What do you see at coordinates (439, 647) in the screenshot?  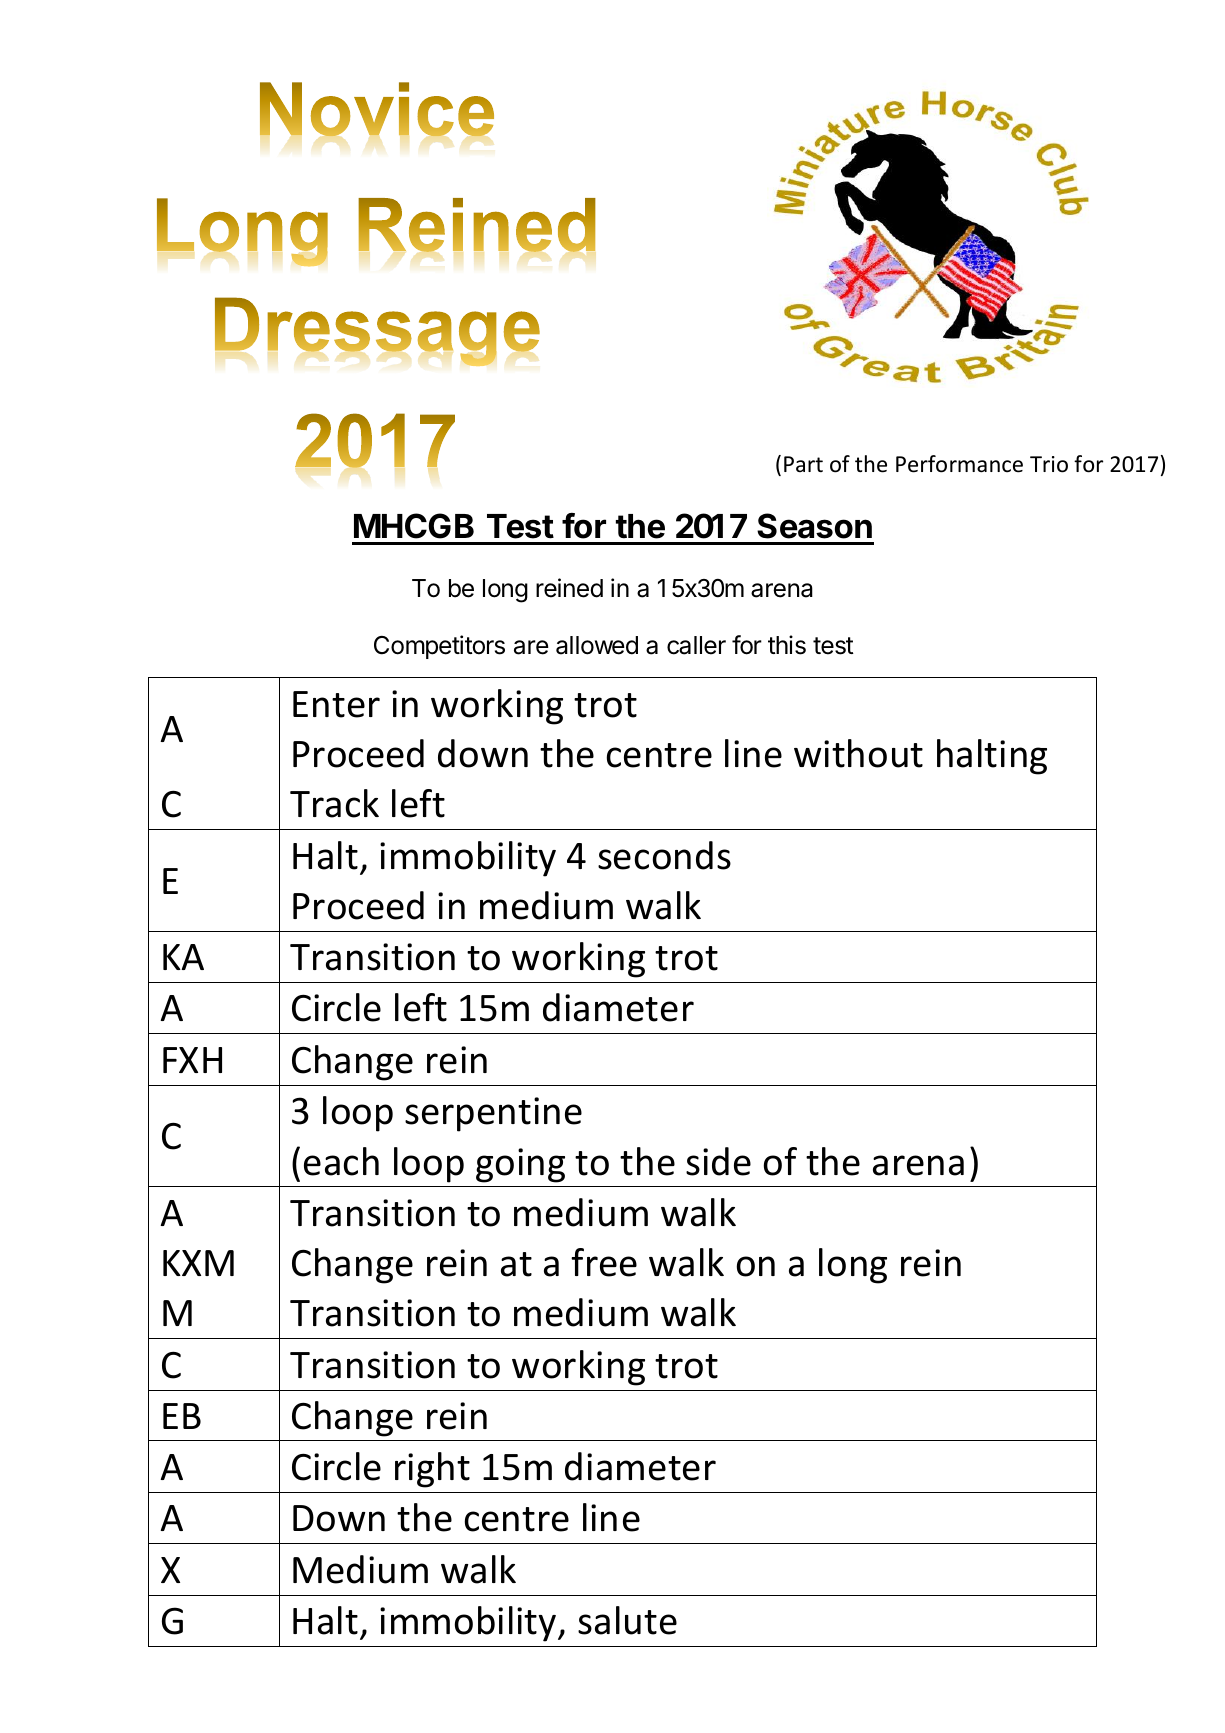 I see `Competitors` at bounding box center [439, 647].
